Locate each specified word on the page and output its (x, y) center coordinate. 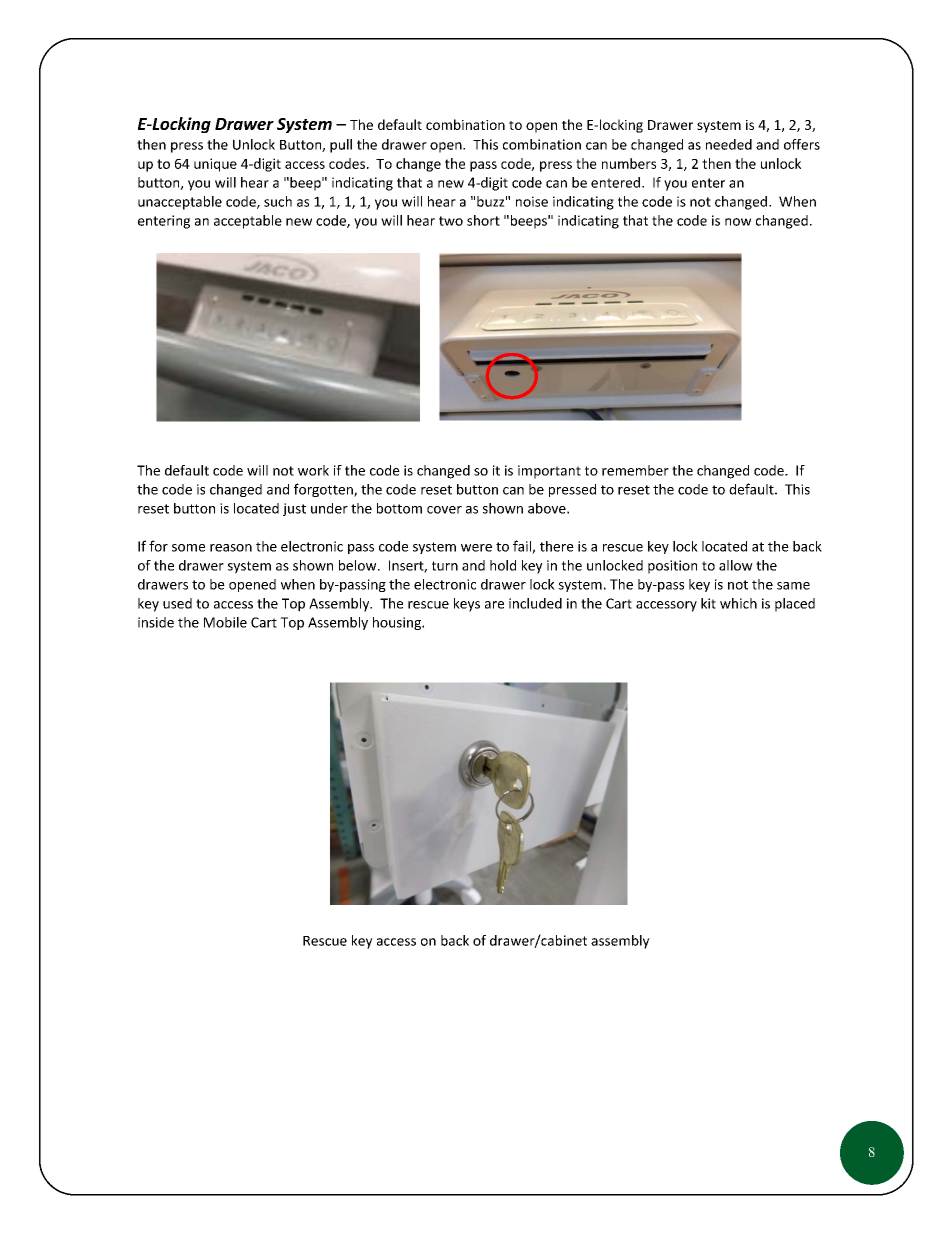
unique (215, 165)
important (549, 472)
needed (729, 144)
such (278, 201)
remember (635, 470)
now (738, 222)
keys (467, 605)
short (483, 220)
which (738, 603)
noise (532, 201)
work (313, 470)
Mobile (225, 622)
